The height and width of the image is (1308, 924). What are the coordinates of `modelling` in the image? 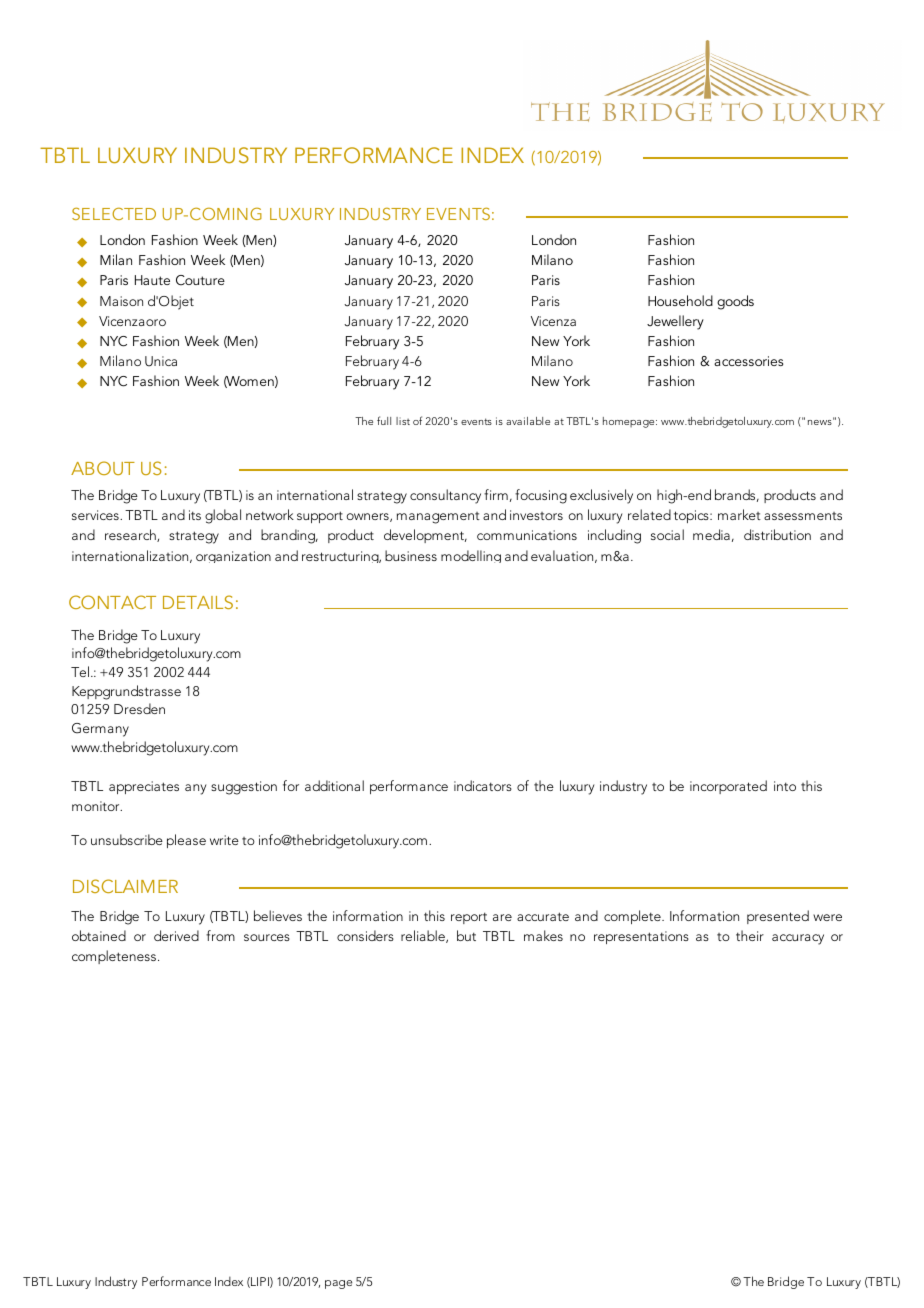 It's located at (471, 556).
